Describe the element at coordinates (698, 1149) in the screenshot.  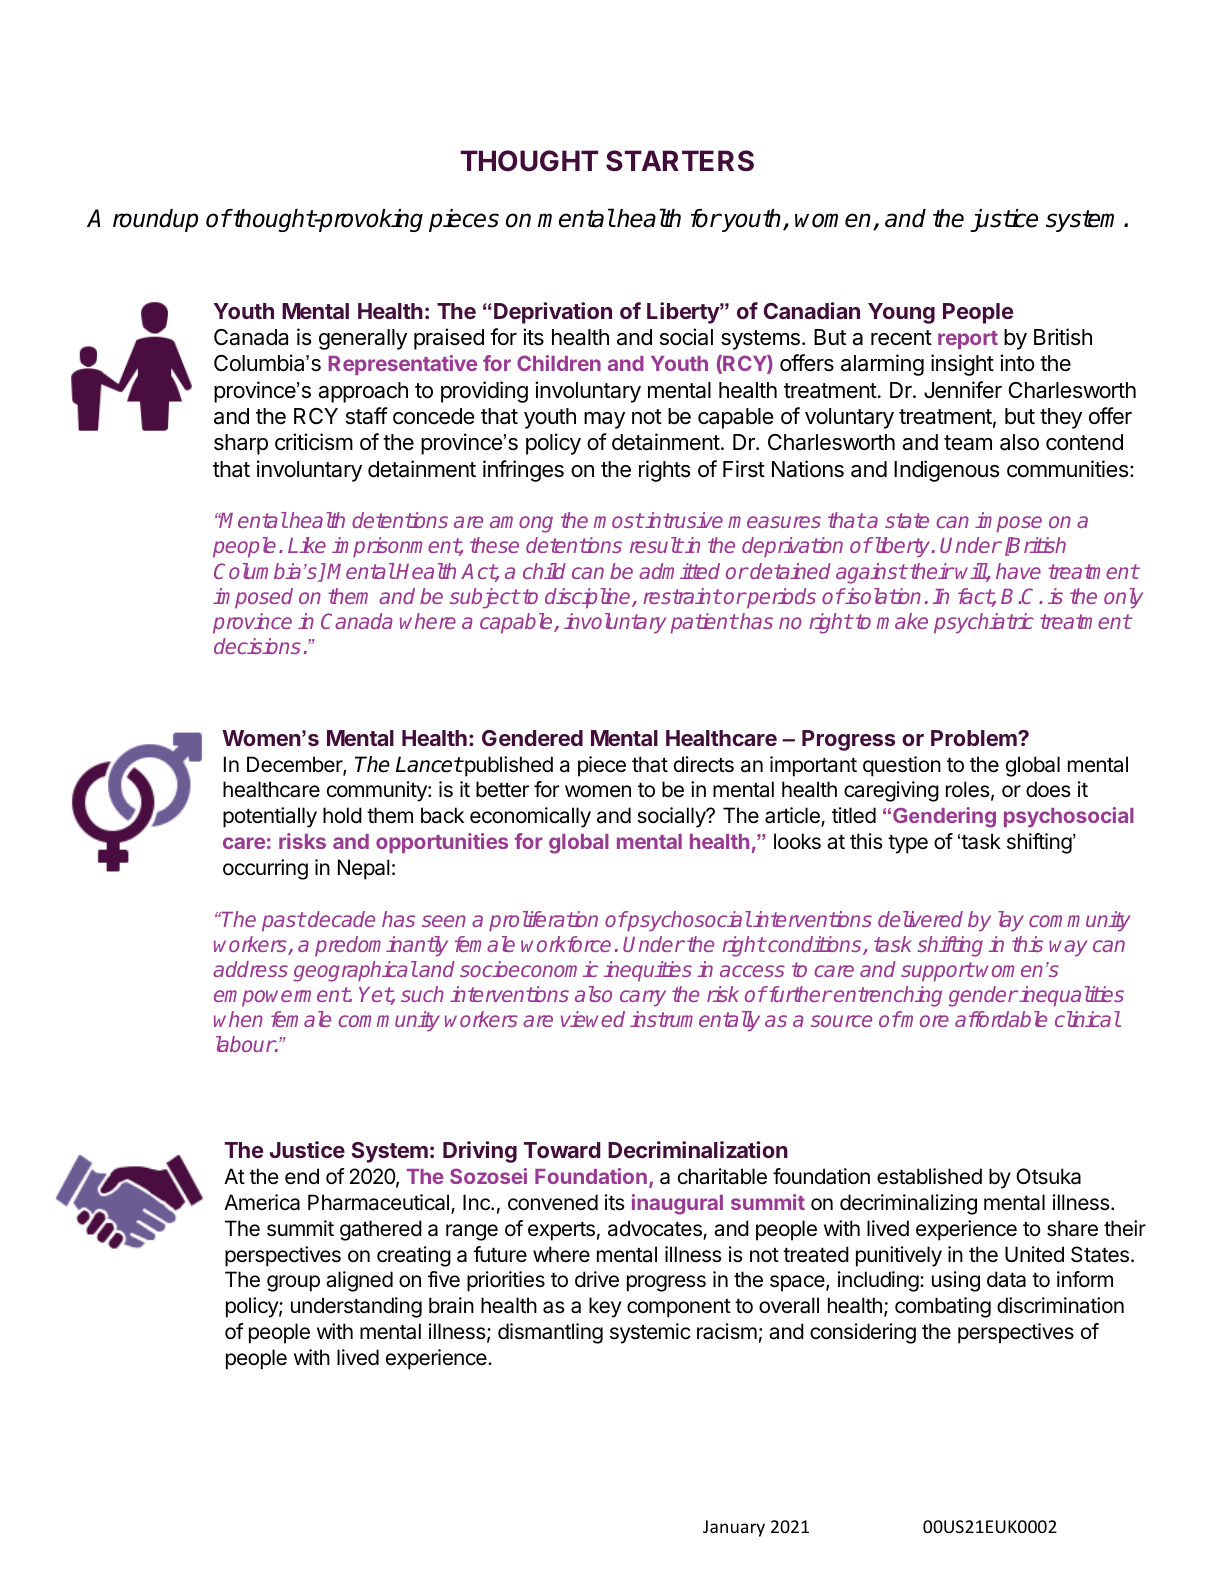
I see `Decriminalization` at that location.
